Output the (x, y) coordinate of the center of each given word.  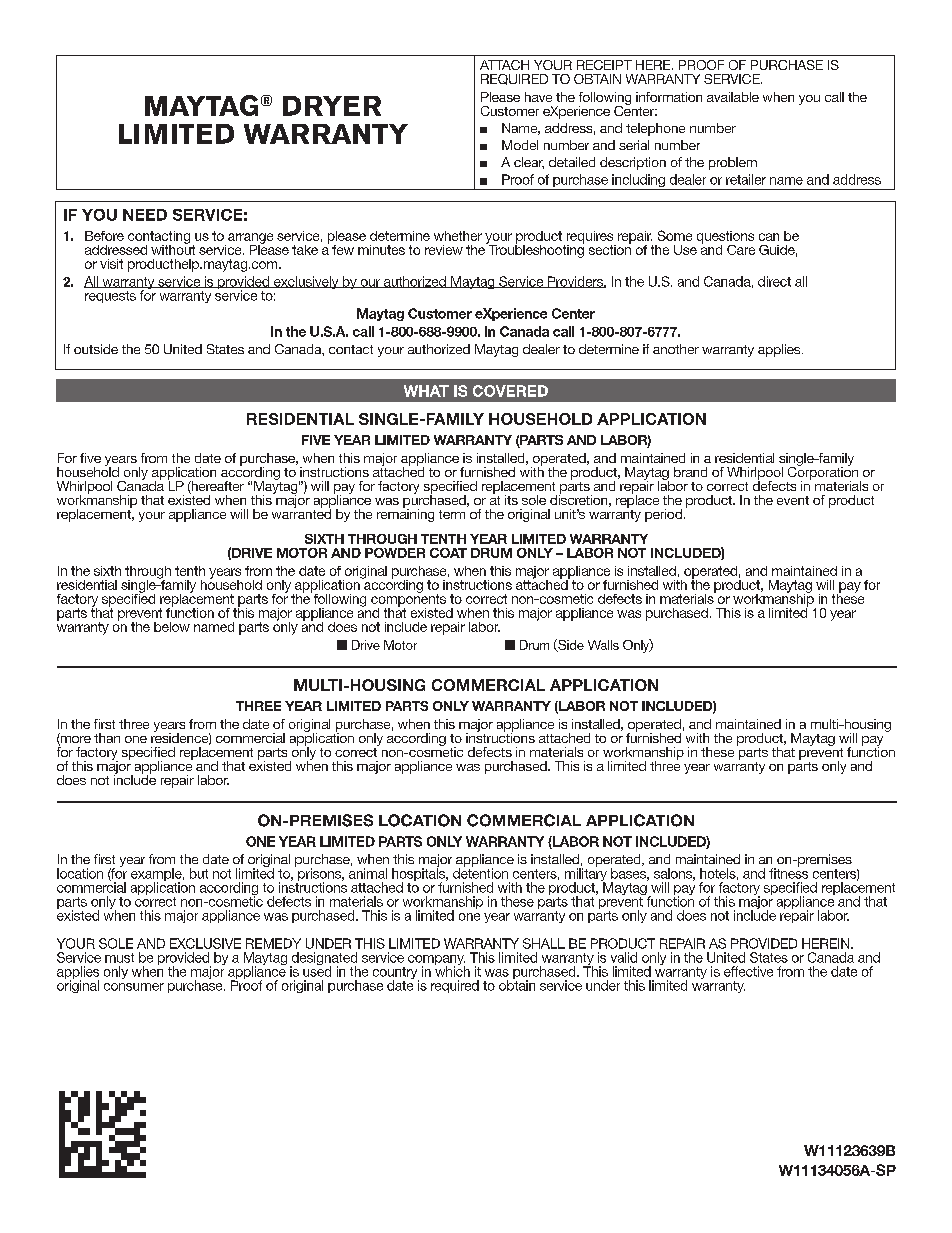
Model (520, 145)
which (452, 970)
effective (748, 971)
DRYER (332, 106)
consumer (134, 987)
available (733, 97)
